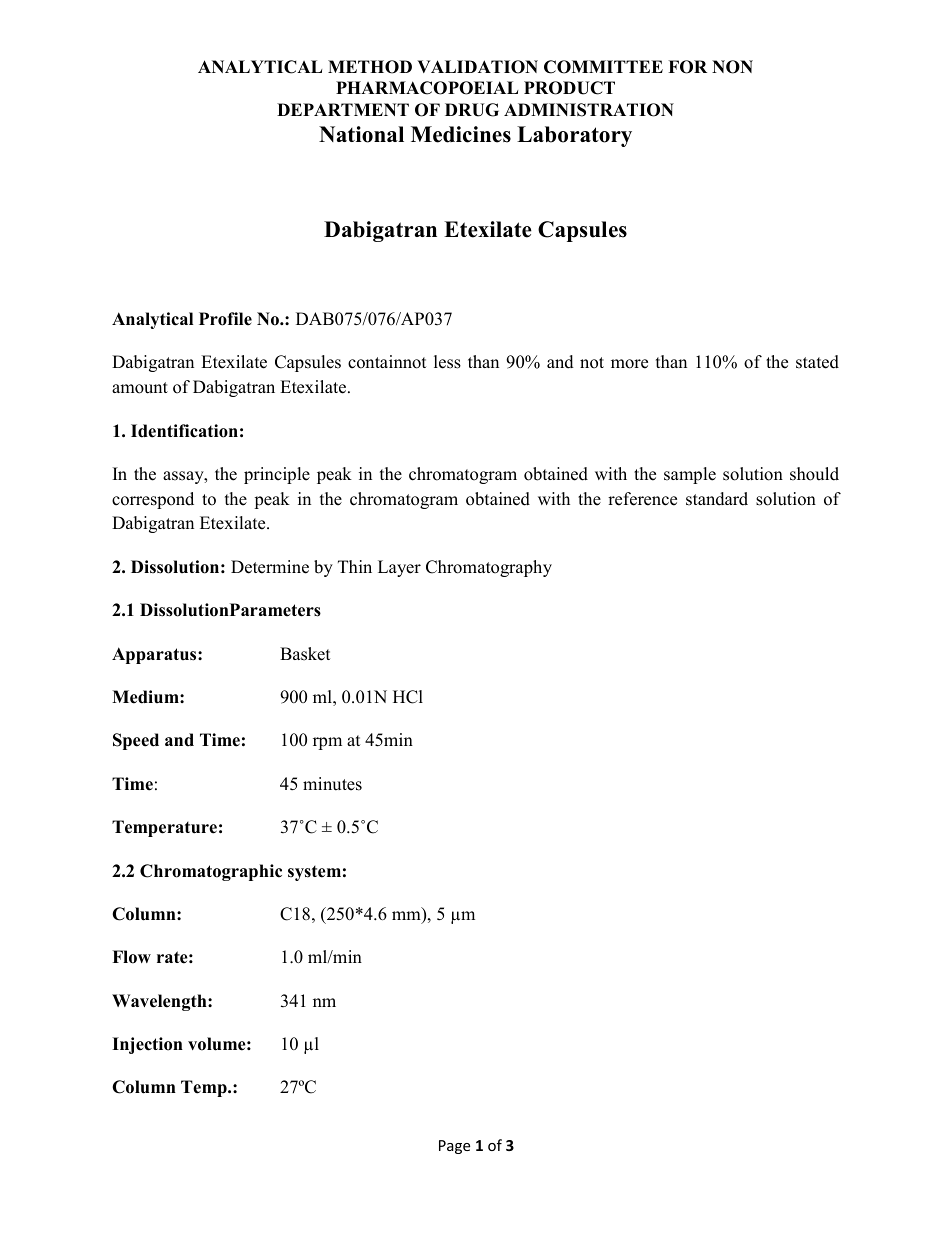  I want to click on Medium, so click(146, 697).
